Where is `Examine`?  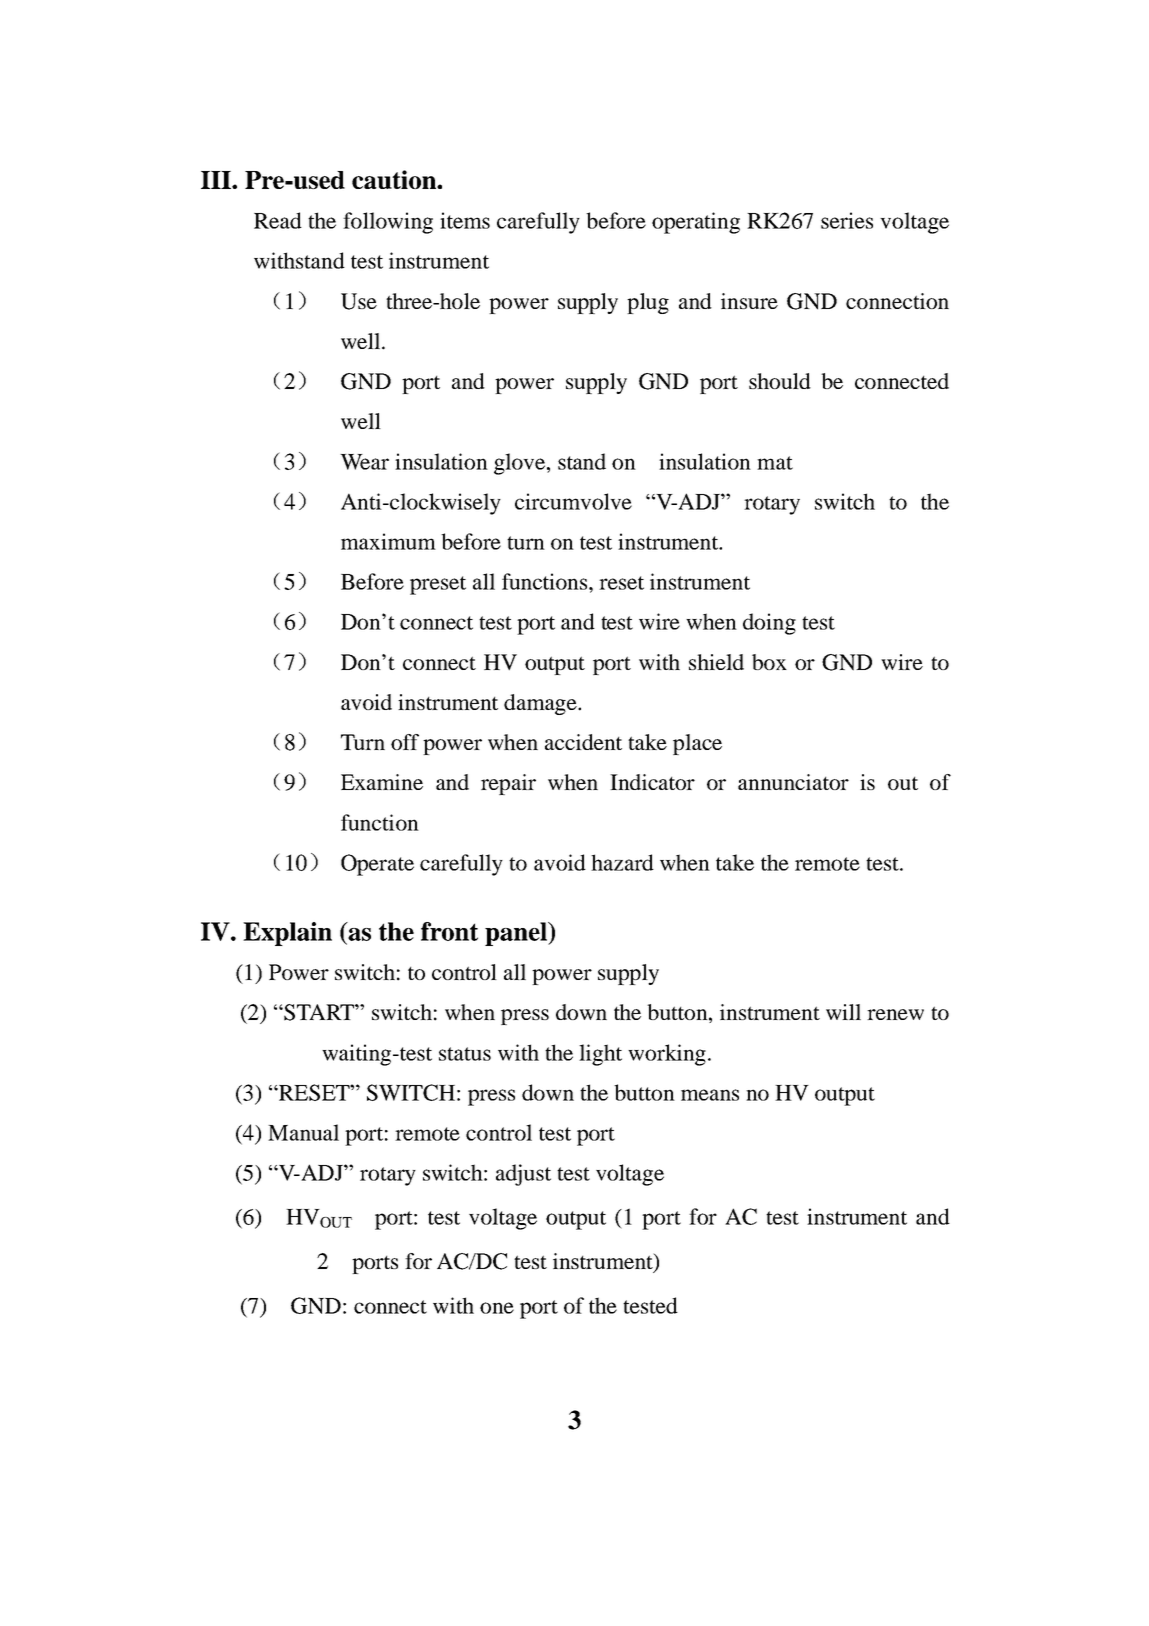 Examine is located at coordinates (382, 782).
